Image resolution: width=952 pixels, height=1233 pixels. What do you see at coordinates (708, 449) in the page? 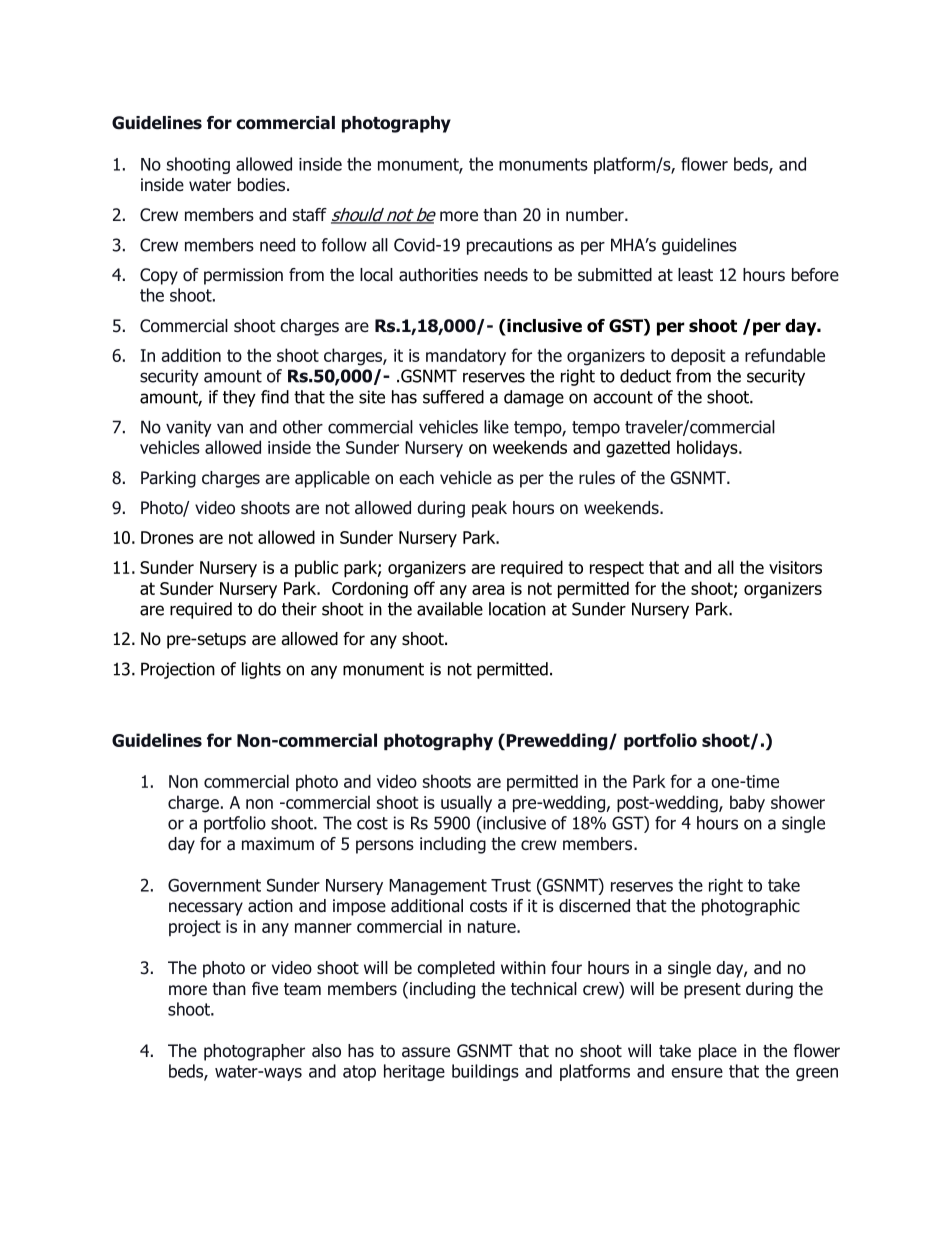
I see `holidays` at bounding box center [708, 449].
